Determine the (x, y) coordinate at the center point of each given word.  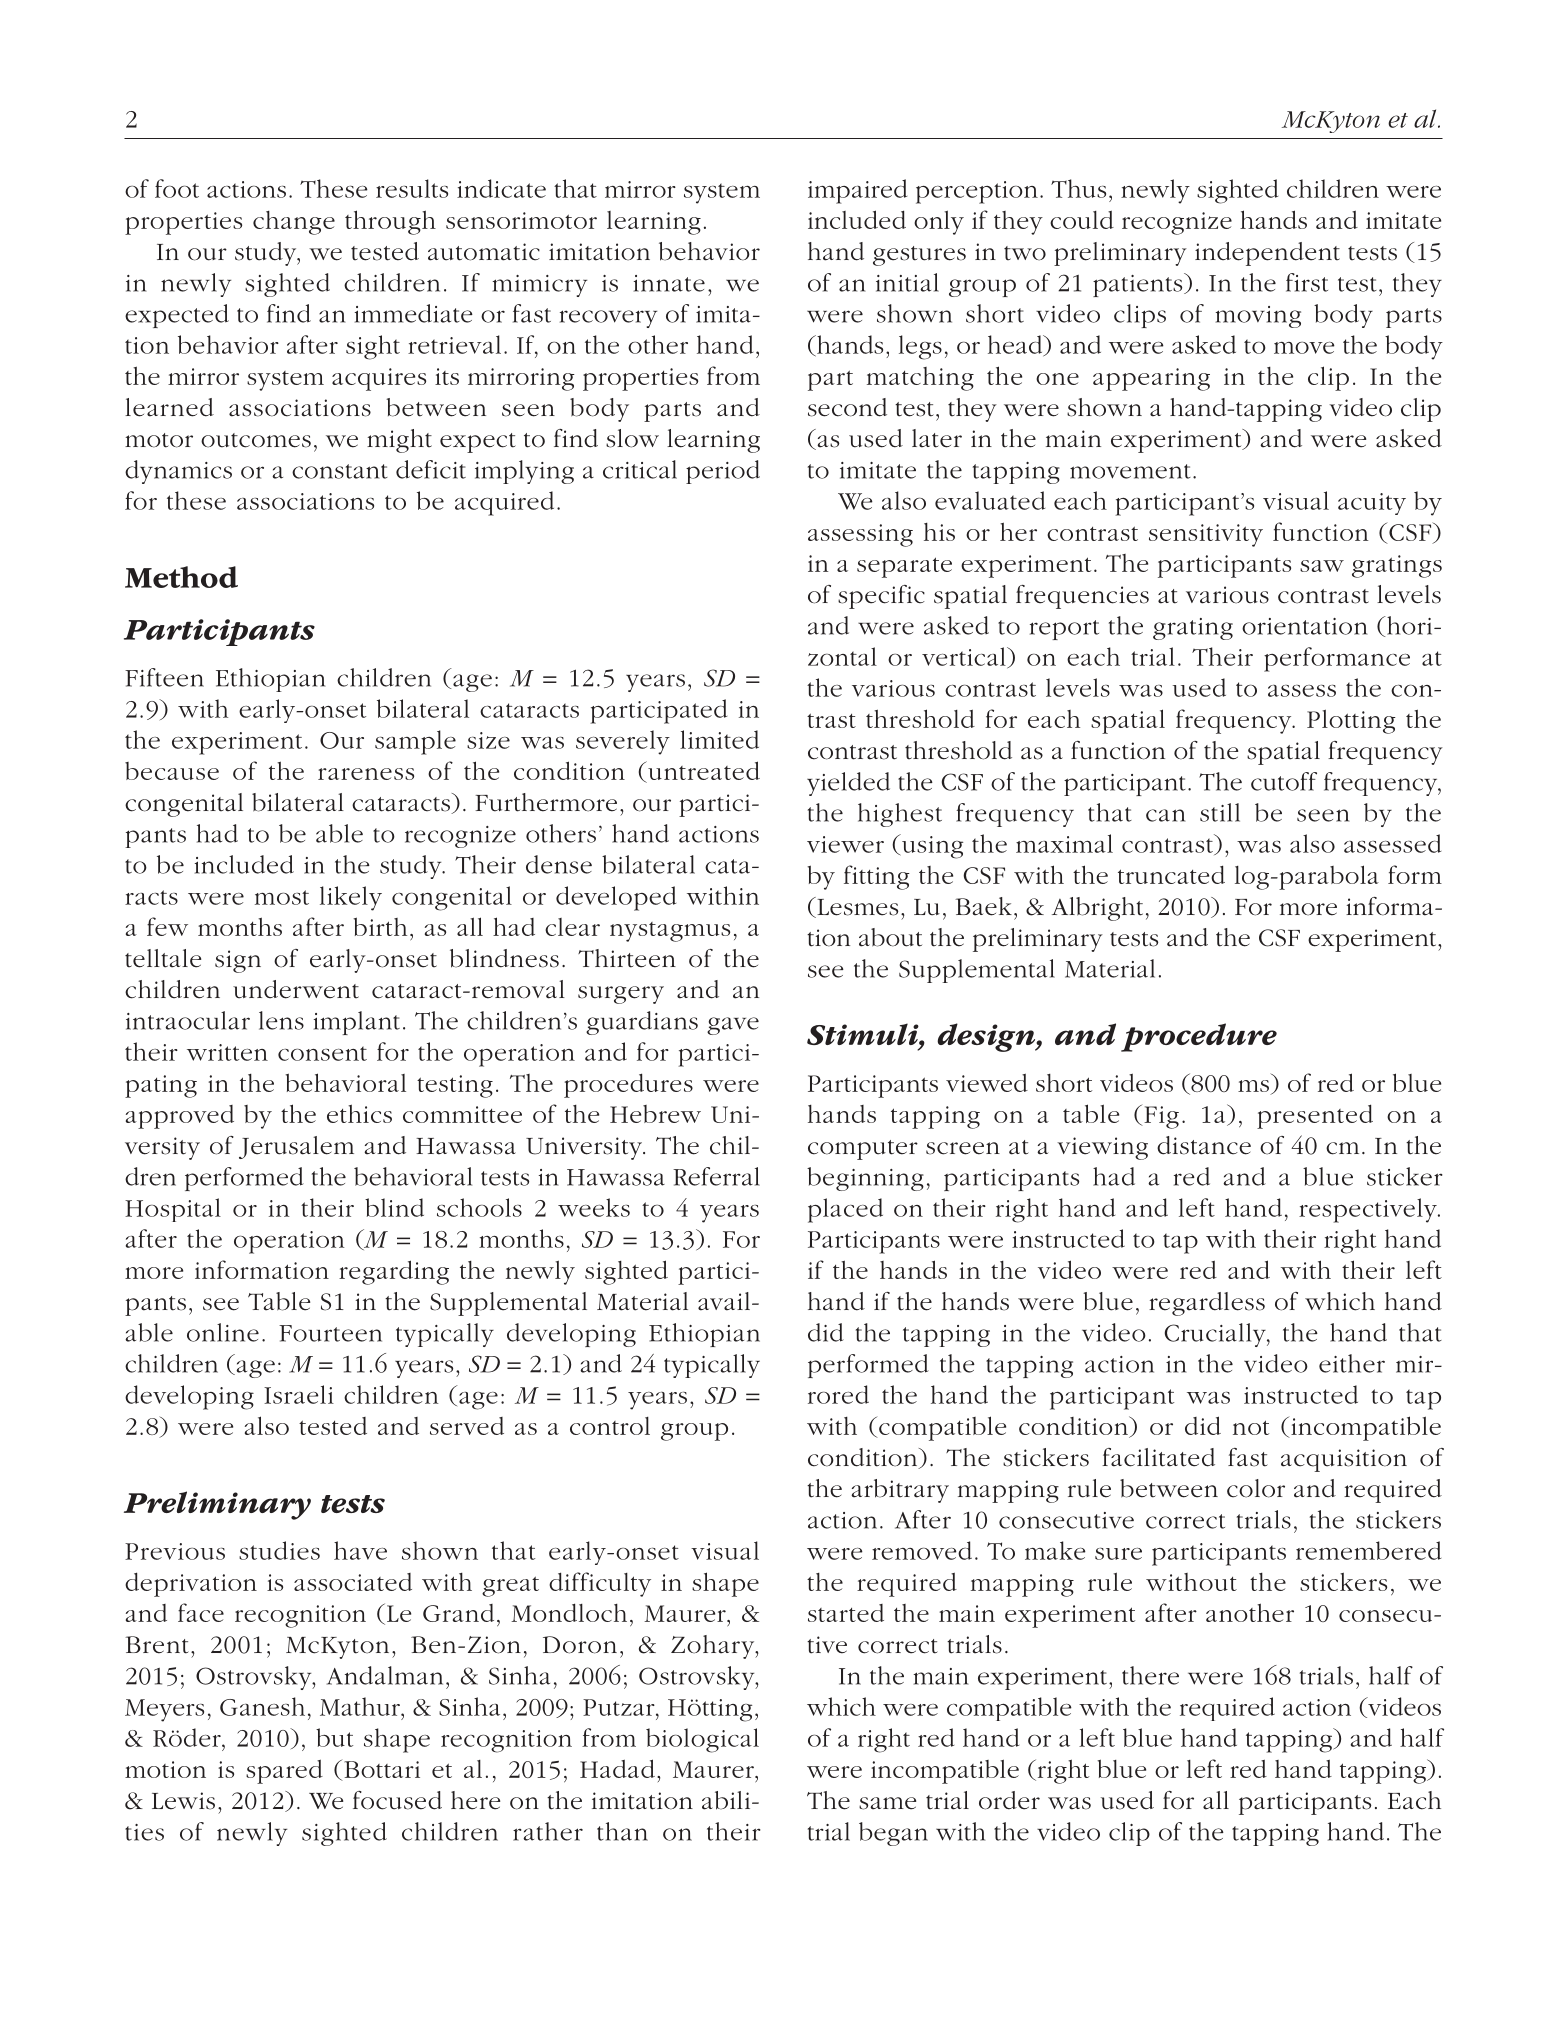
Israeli (299, 1394)
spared (284, 1771)
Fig (1160, 1117)
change (294, 223)
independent (1267, 254)
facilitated (1158, 1457)
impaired (857, 191)
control (610, 1426)
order (1009, 1800)
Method (181, 577)
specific (881, 597)
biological (702, 1740)
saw (1322, 566)
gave (733, 1026)
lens (281, 1020)
